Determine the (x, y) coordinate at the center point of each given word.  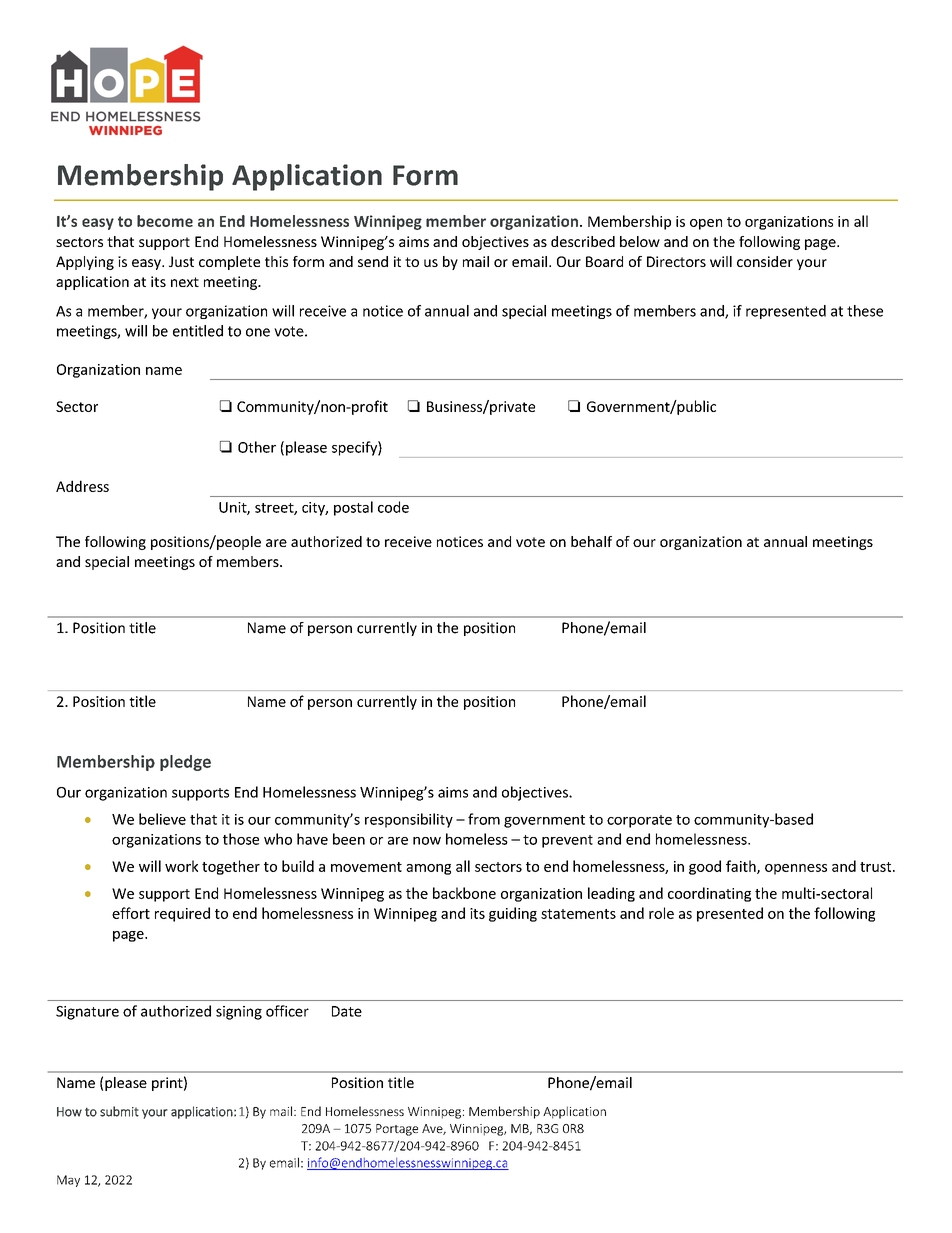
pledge (185, 763)
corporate (639, 821)
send (373, 261)
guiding (513, 914)
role (661, 913)
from (484, 819)
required (182, 914)
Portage (397, 1130)
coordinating (709, 894)
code (393, 507)
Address (82, 486)
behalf (591, 541)
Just (181, 261)
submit (119, 1111)
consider (765, 261)
